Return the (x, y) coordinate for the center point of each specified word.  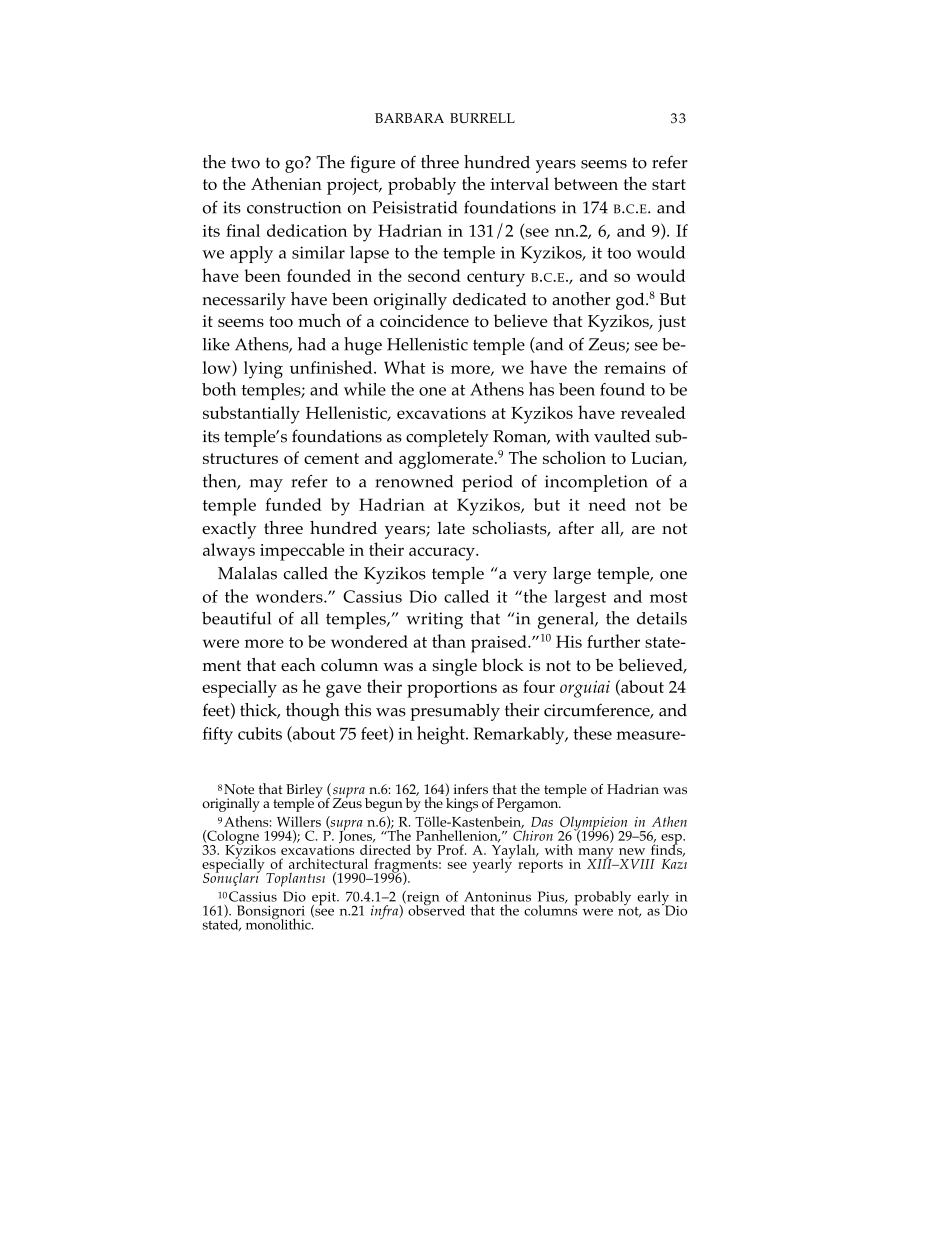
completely (447, 438)
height (442, 735)
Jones (357, 837)
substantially (251, 415)
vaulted (622, 436)
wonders (290, 596)
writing (434, 620)
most (669, 597)
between (586, 183)
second (434, 275)
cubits (260, 733)
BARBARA (409, 118)
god (631, 301)
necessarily (244, 301)
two (245, 163)
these (592, 733)
